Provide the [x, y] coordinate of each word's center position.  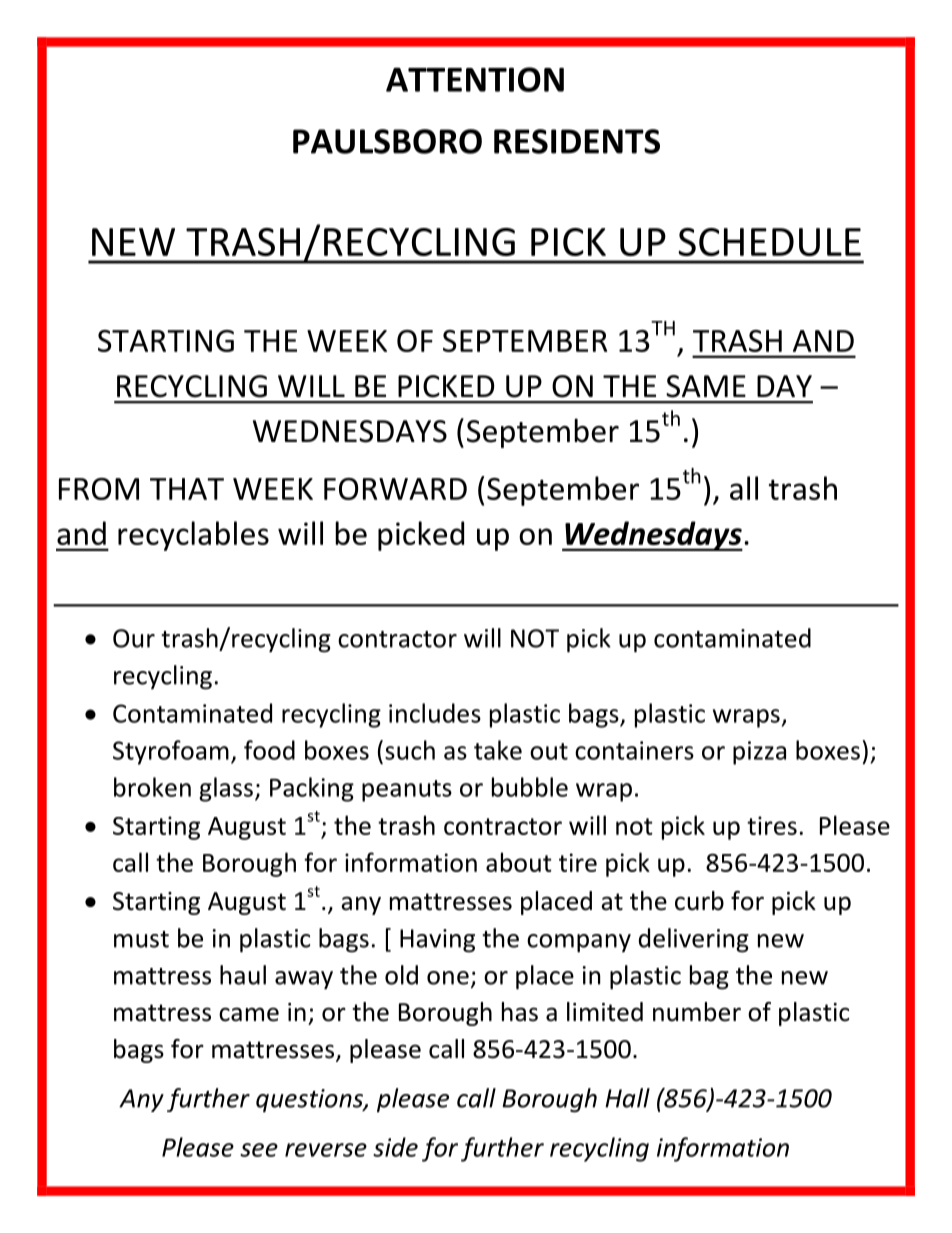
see [259, 1150]
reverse [326, 1150]
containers [634, 750]
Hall [627, 1098]
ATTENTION [475, 79]
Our [134, 638]
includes [435, 713]
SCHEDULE [769, 242]
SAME [706, 386]
